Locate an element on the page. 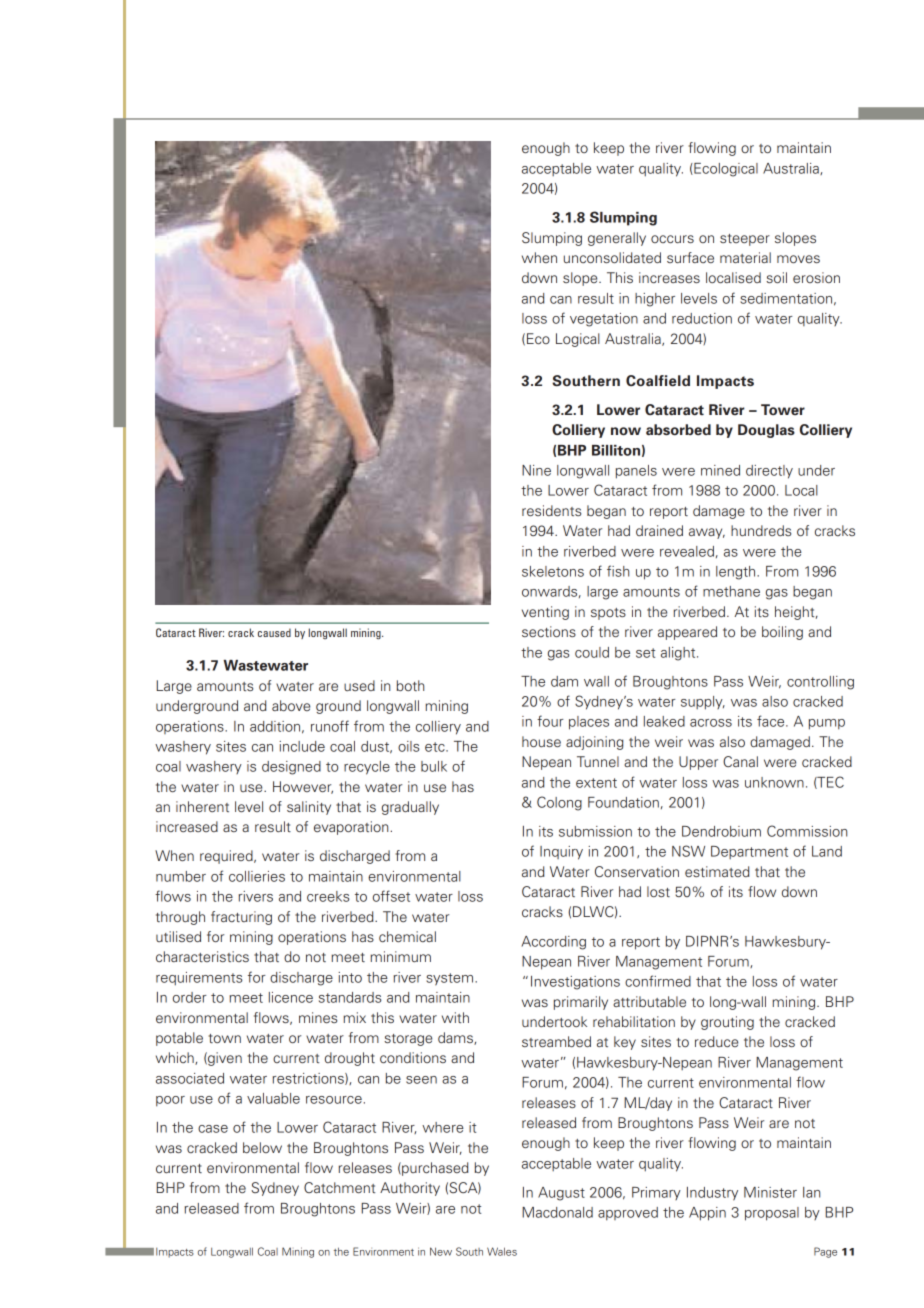  material is located at coordinates (745, 257).
